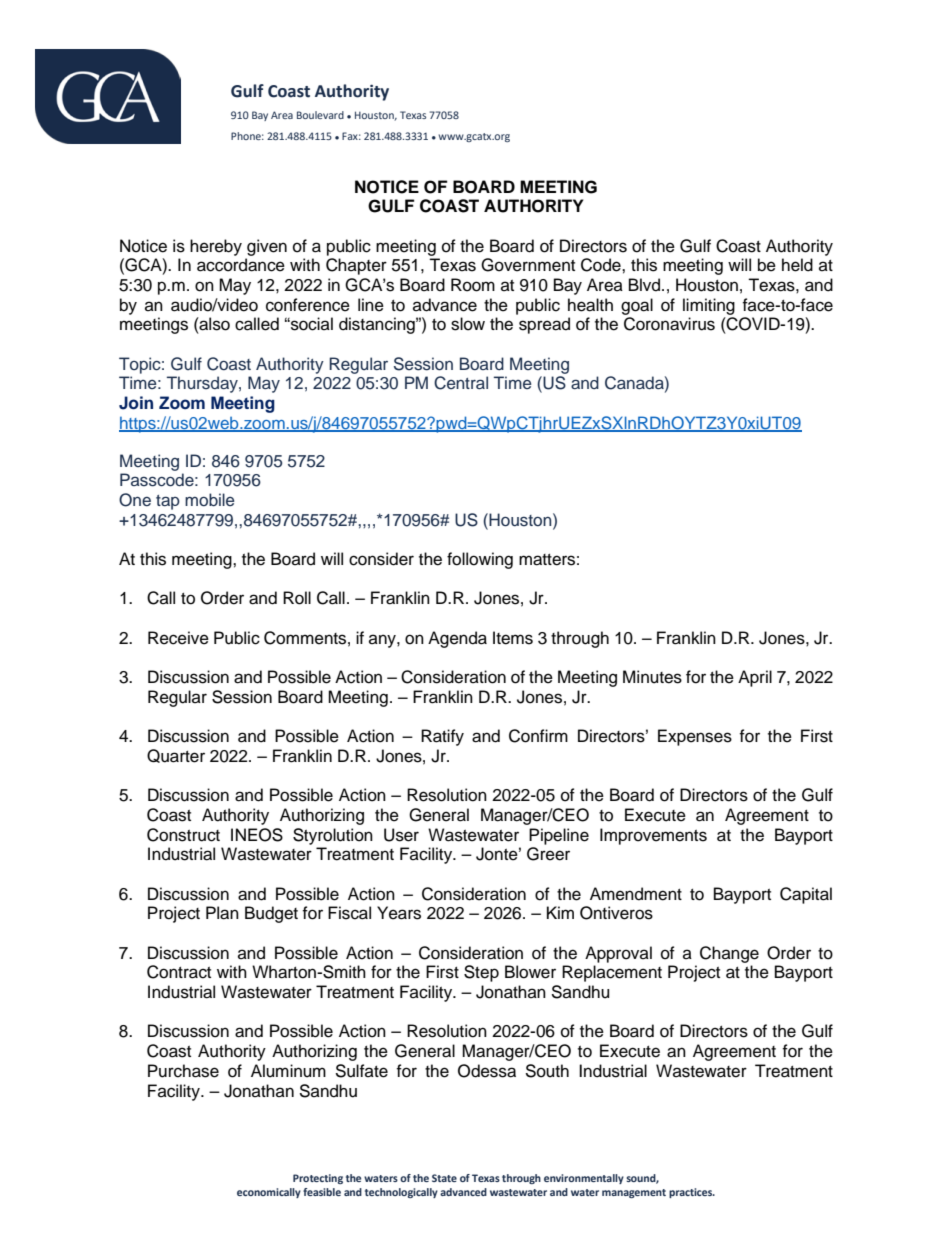 This screenshot has height=1233, width=952. I want to click on April, so click(755, 678).
